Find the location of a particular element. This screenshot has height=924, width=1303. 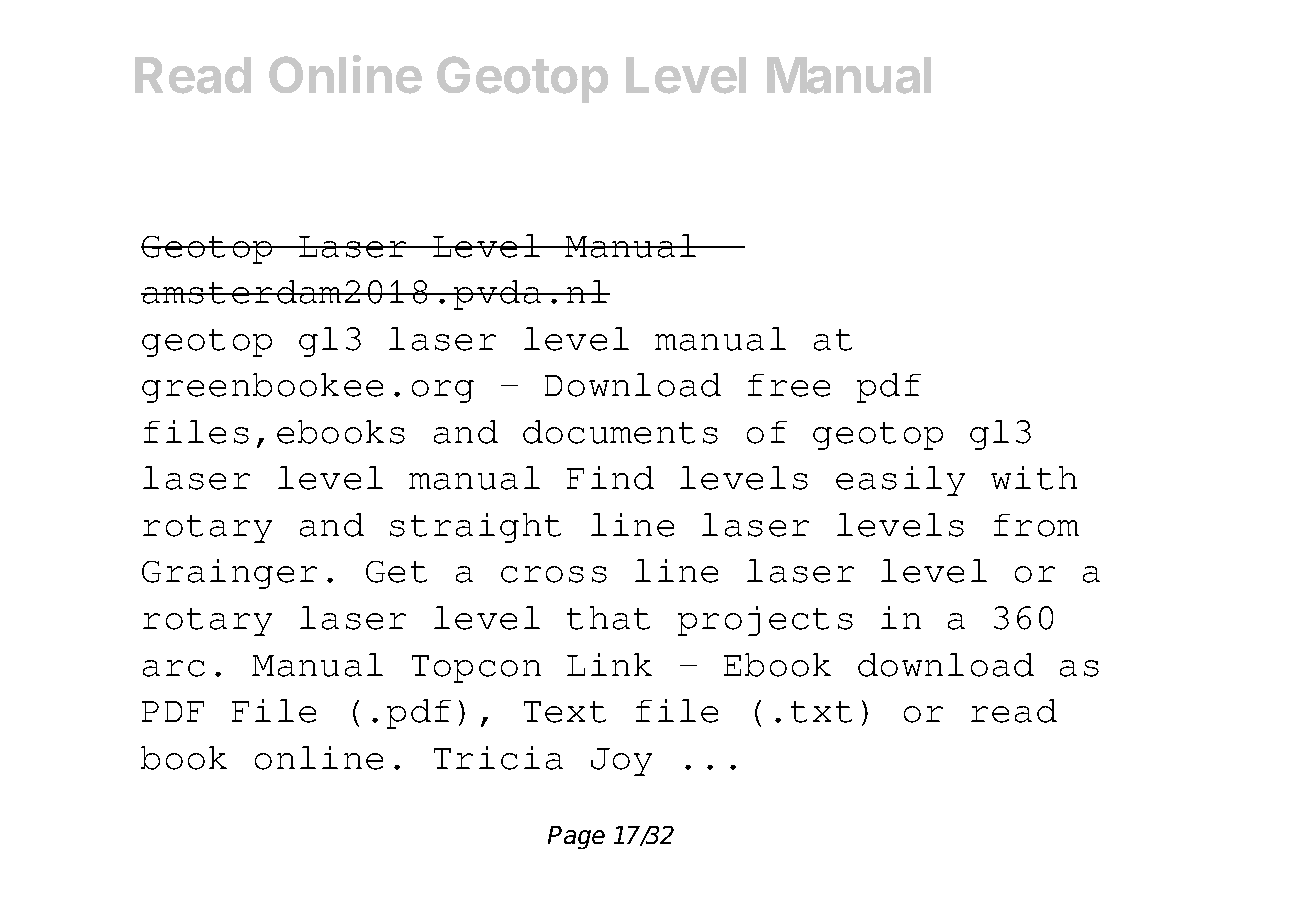

Get is located at coordinates (396, 572).
